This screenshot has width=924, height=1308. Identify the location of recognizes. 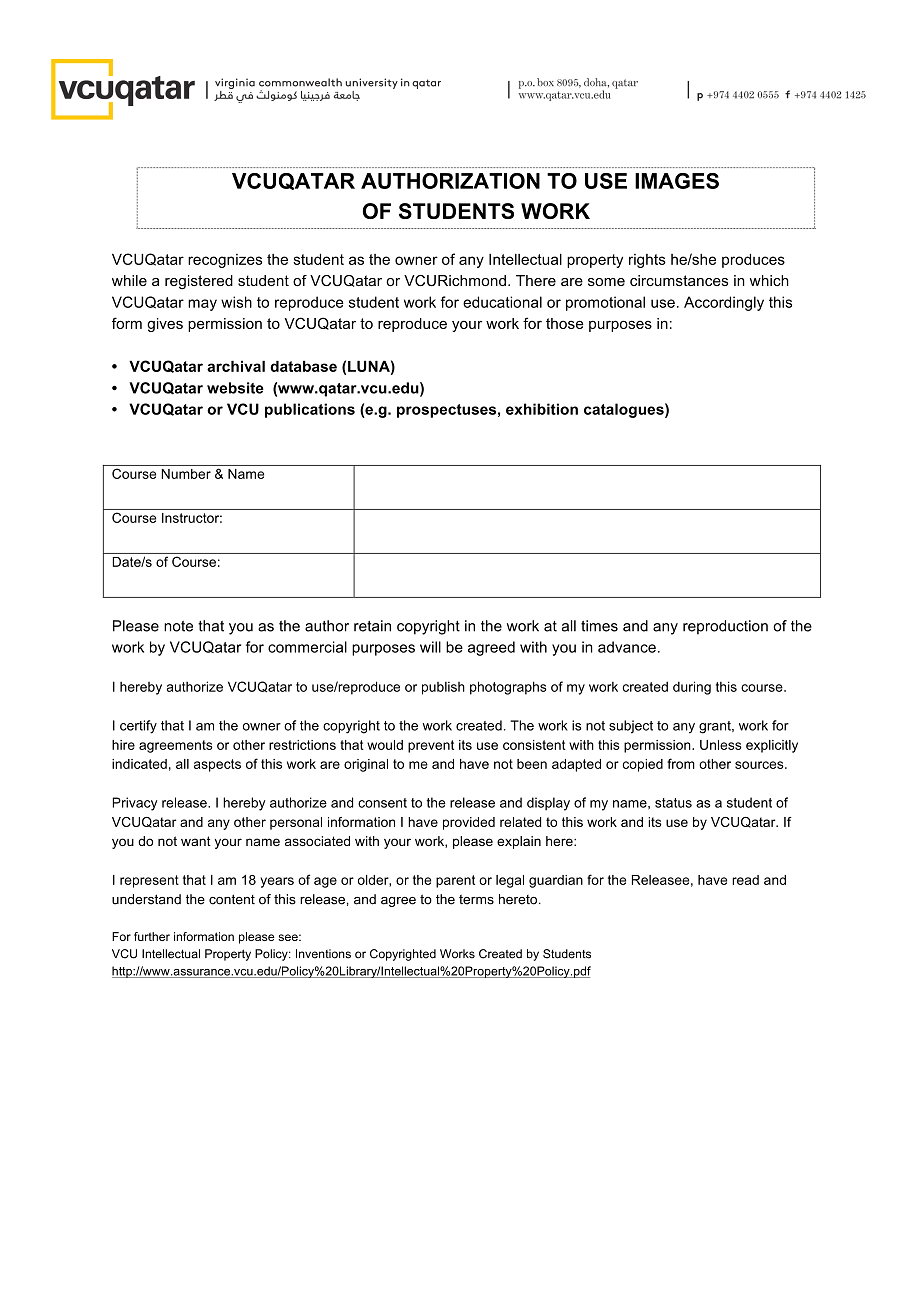
(225, 261).
